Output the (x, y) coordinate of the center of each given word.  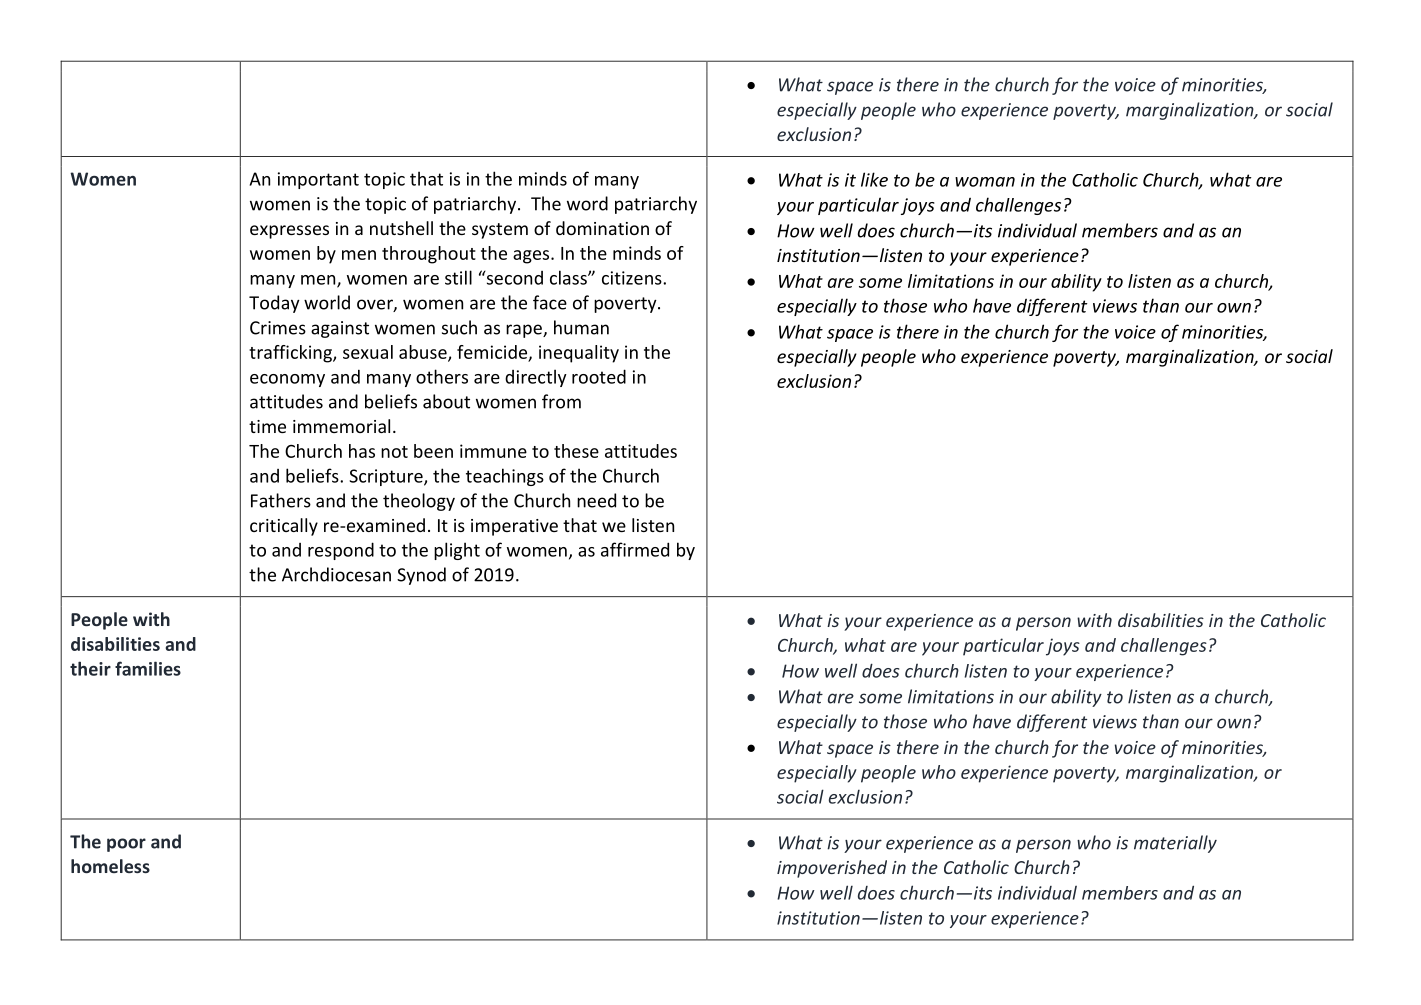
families (148, 668)
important (318, 180)
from (561, 401)
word (587, 203)
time (267, 426)
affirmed (635, 549)
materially (1175, 844)
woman (985, 182)
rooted (599, 376)
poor (126, 845)
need (596, 500)
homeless (110, 866)
